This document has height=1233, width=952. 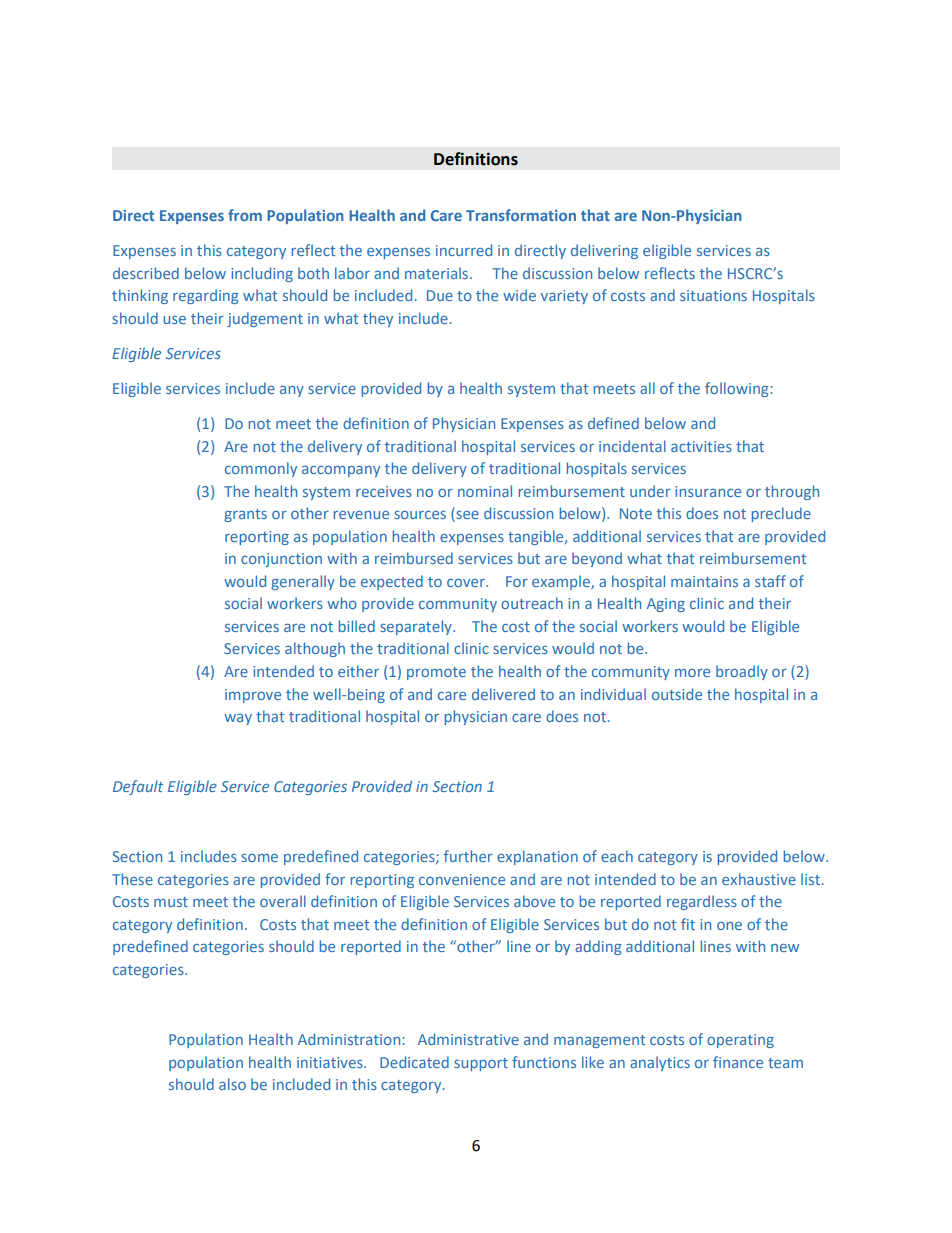 What do you see at coordinates (138, 787) in the document?
I see `Default` at bounding box center [138, 787].
